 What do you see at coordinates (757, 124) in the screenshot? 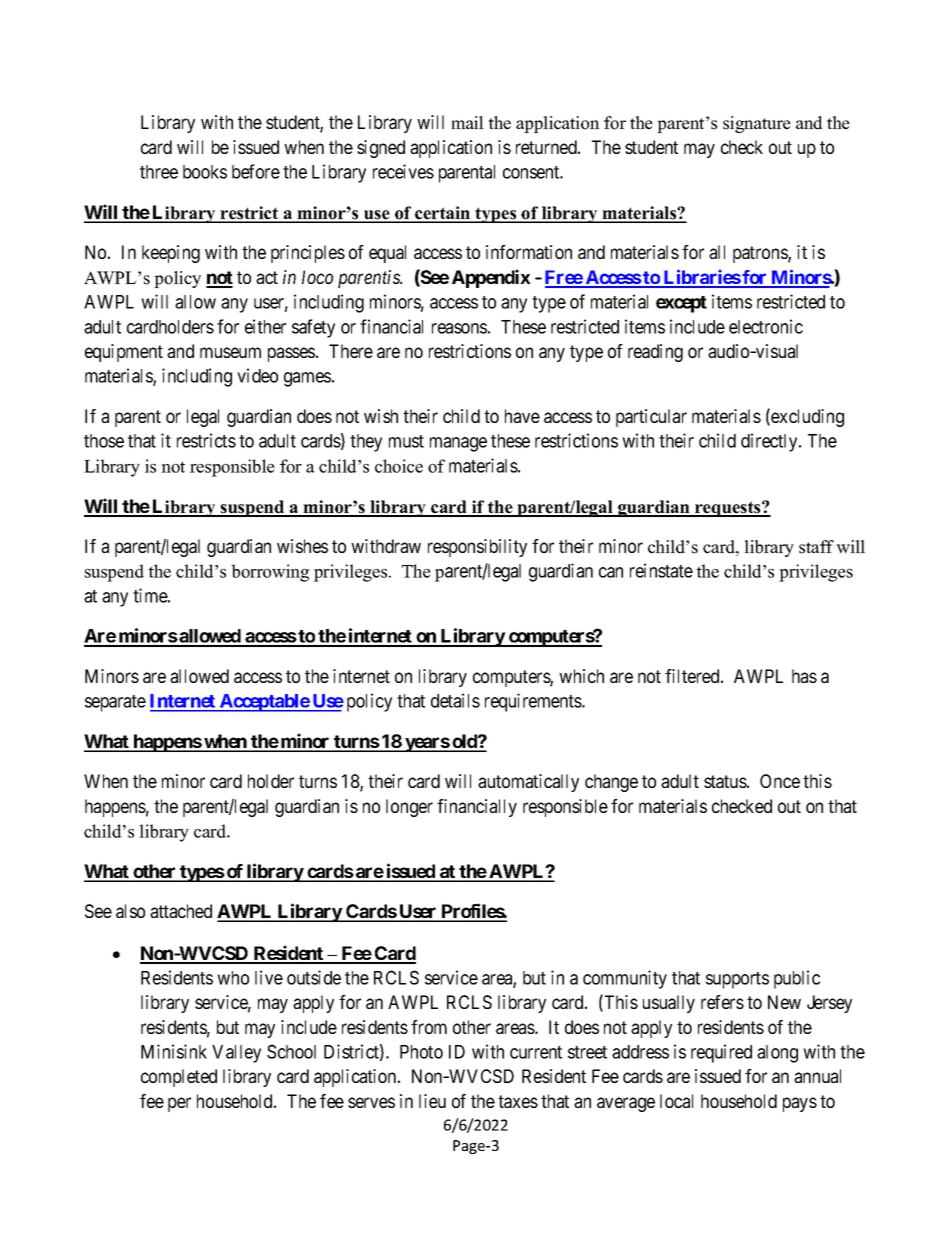
I see `signature` at bounding box center [757, 124].
